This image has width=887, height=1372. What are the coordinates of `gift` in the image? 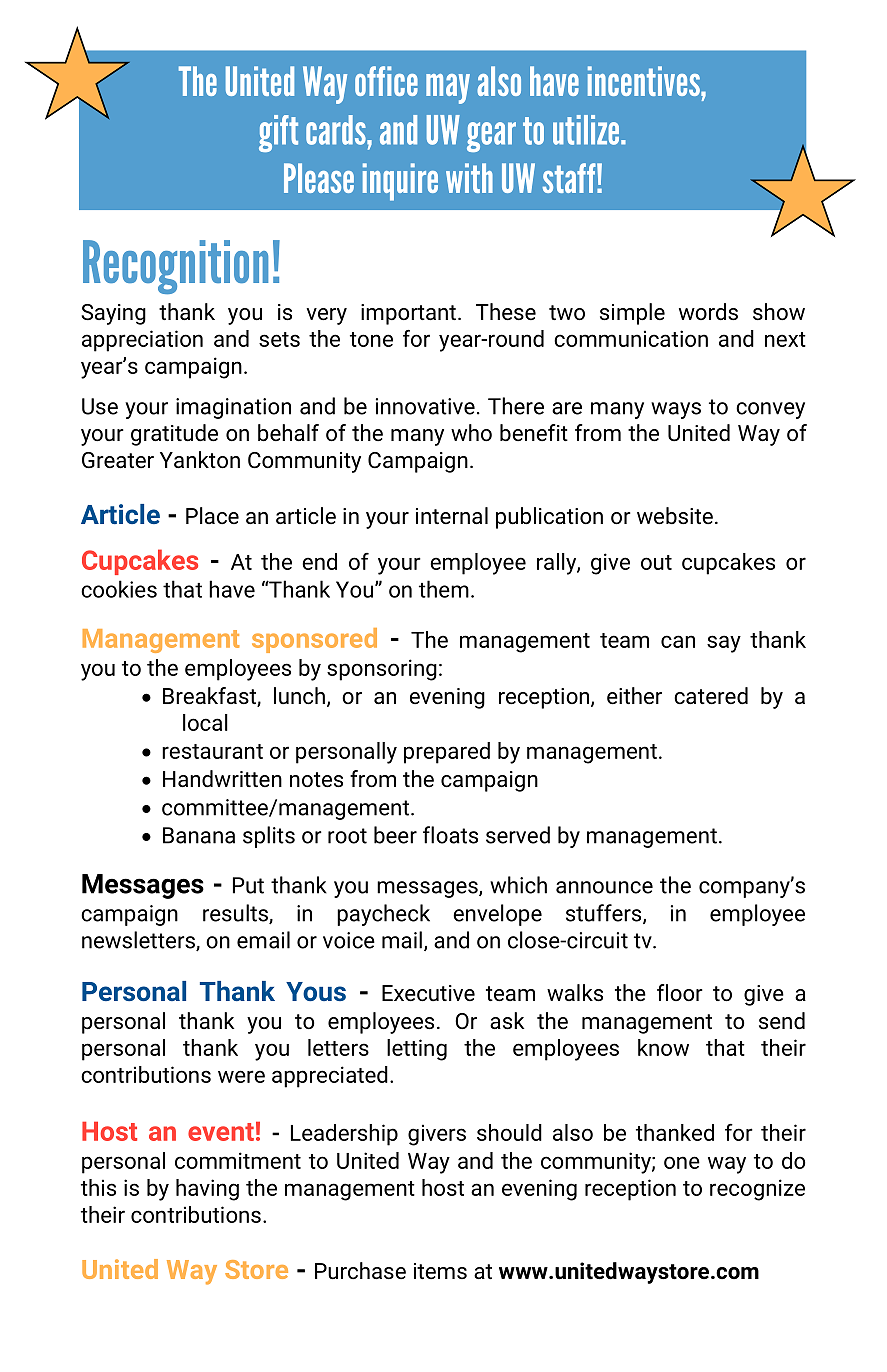 It's located at (278, 133).
